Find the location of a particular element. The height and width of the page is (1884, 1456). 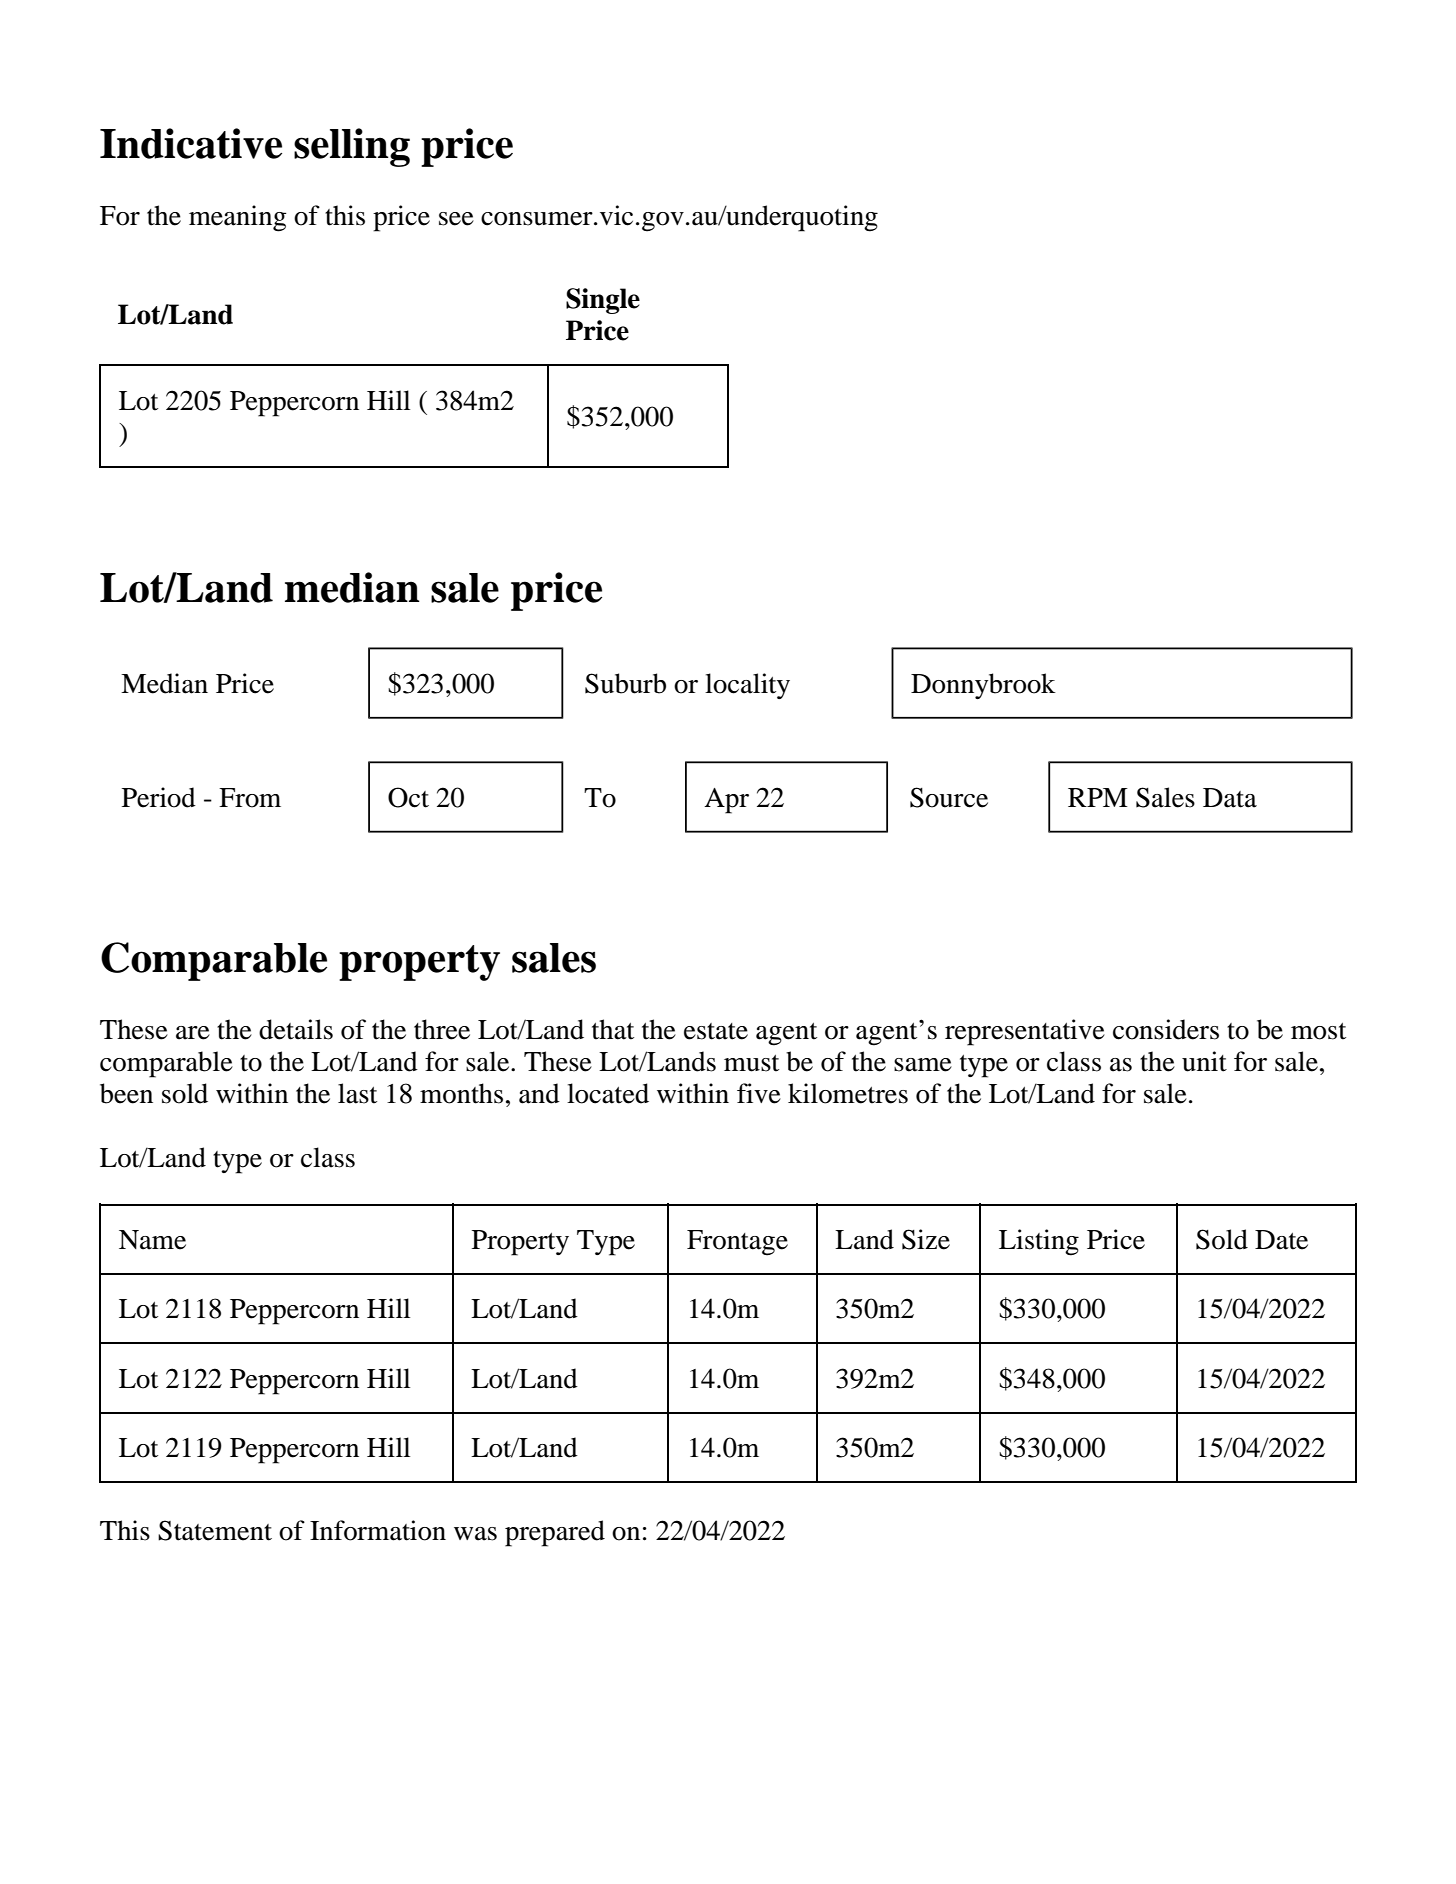

RPM is located at coordinates (1098, 797).
